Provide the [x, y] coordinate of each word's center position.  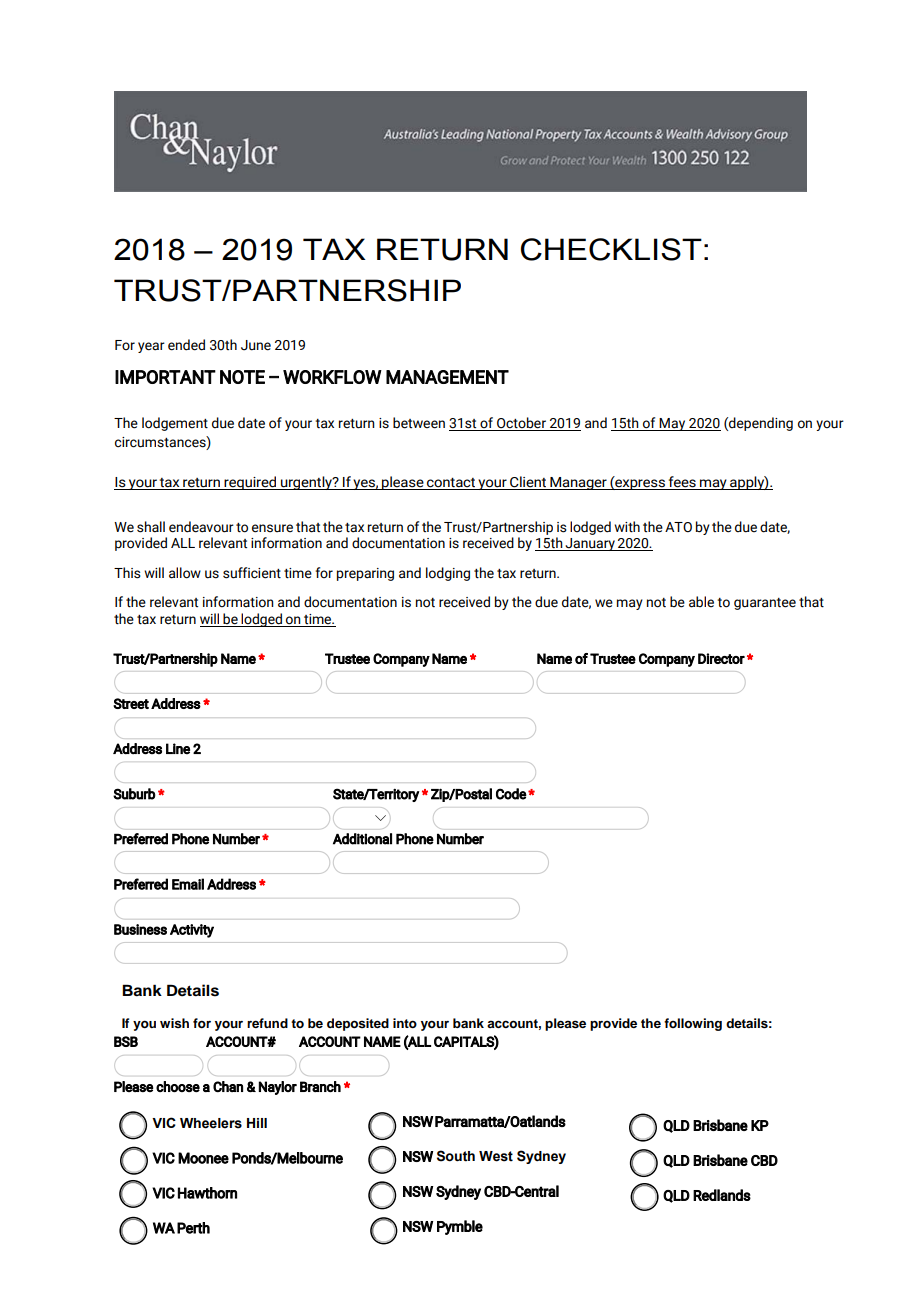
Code [511, 794]
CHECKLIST [611, 249]
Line [178, 749]
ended [186, 345]
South [456, 1156]
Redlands [722, 1195]
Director [721, 658]
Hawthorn [207, 1193]
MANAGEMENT [447, 377]
